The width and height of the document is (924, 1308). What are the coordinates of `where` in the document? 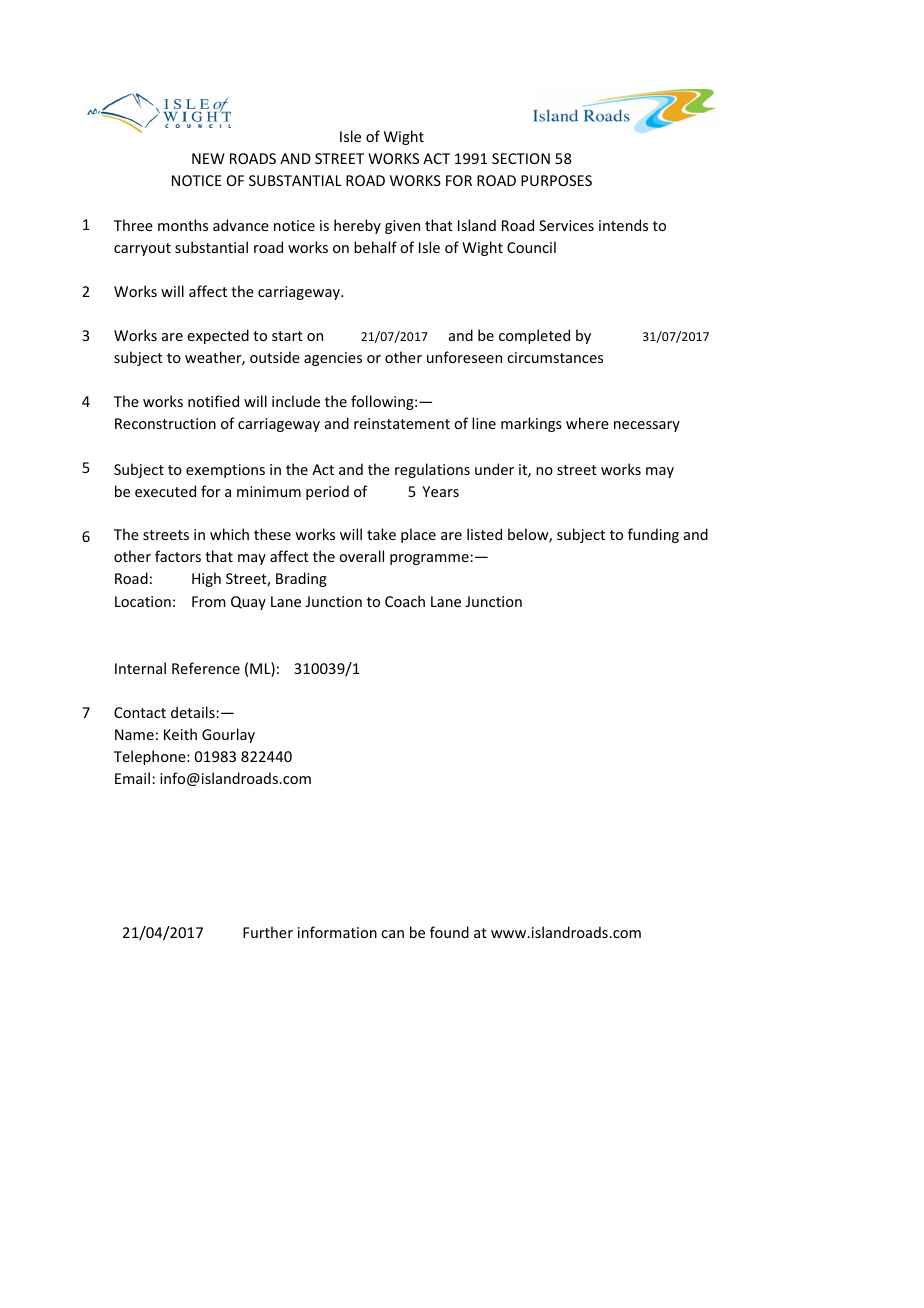 It's located at (587, 423).
